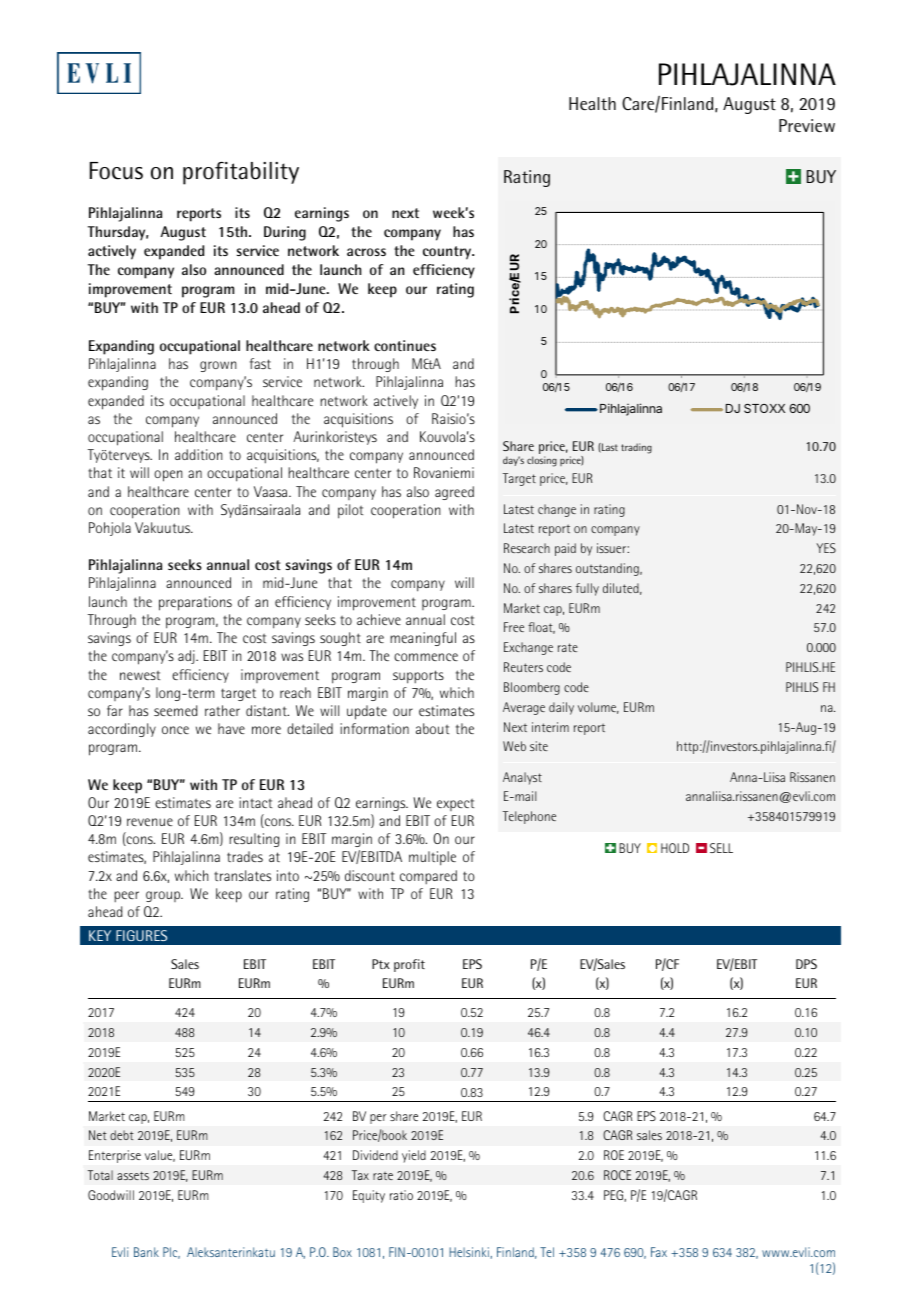 This image has width=924, height=1308. Describe the element at coordinates (171, 1253) in the image. I see `Plc` at that location.
